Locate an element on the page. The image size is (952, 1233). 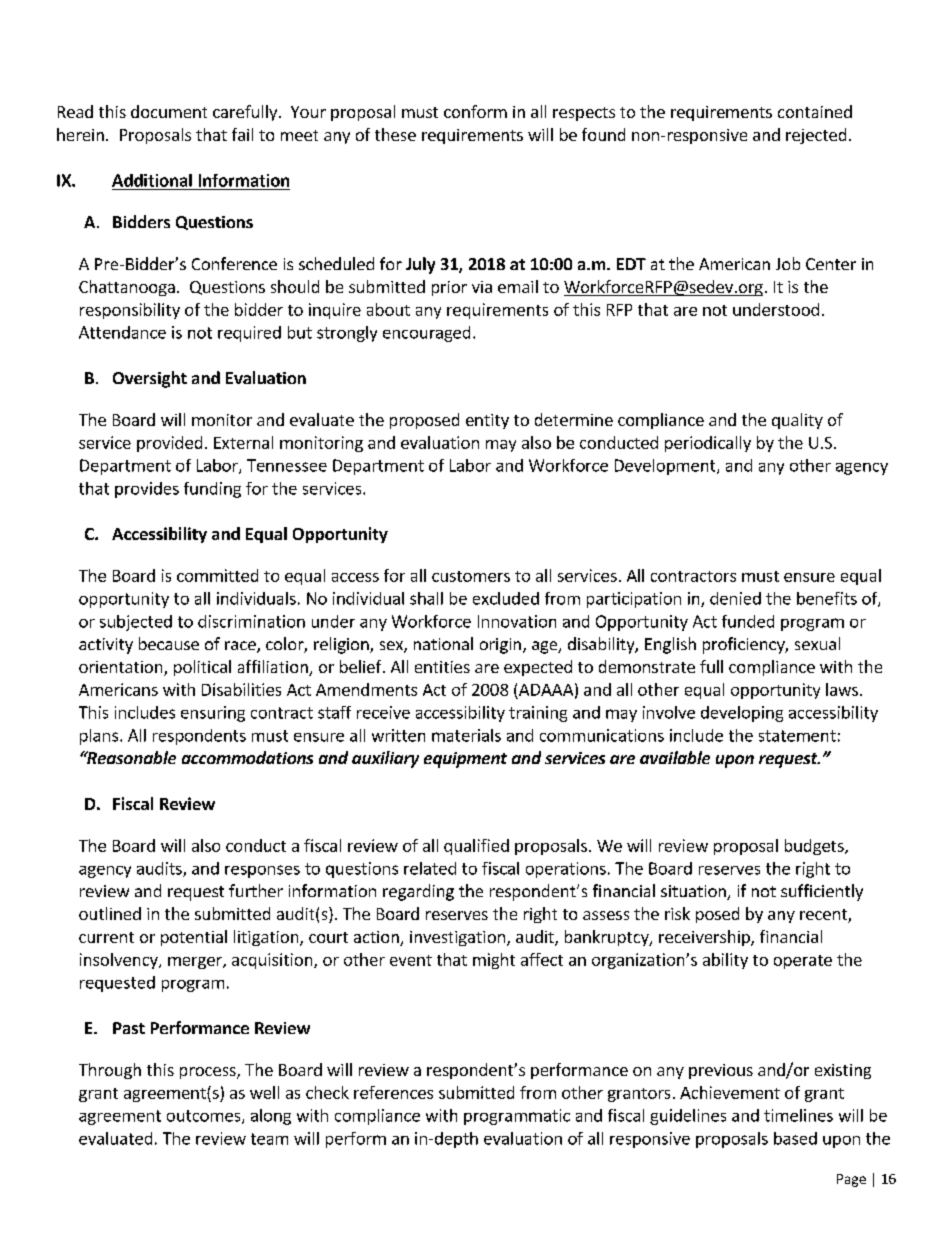
rejected is located at coordinates (816, 136).
